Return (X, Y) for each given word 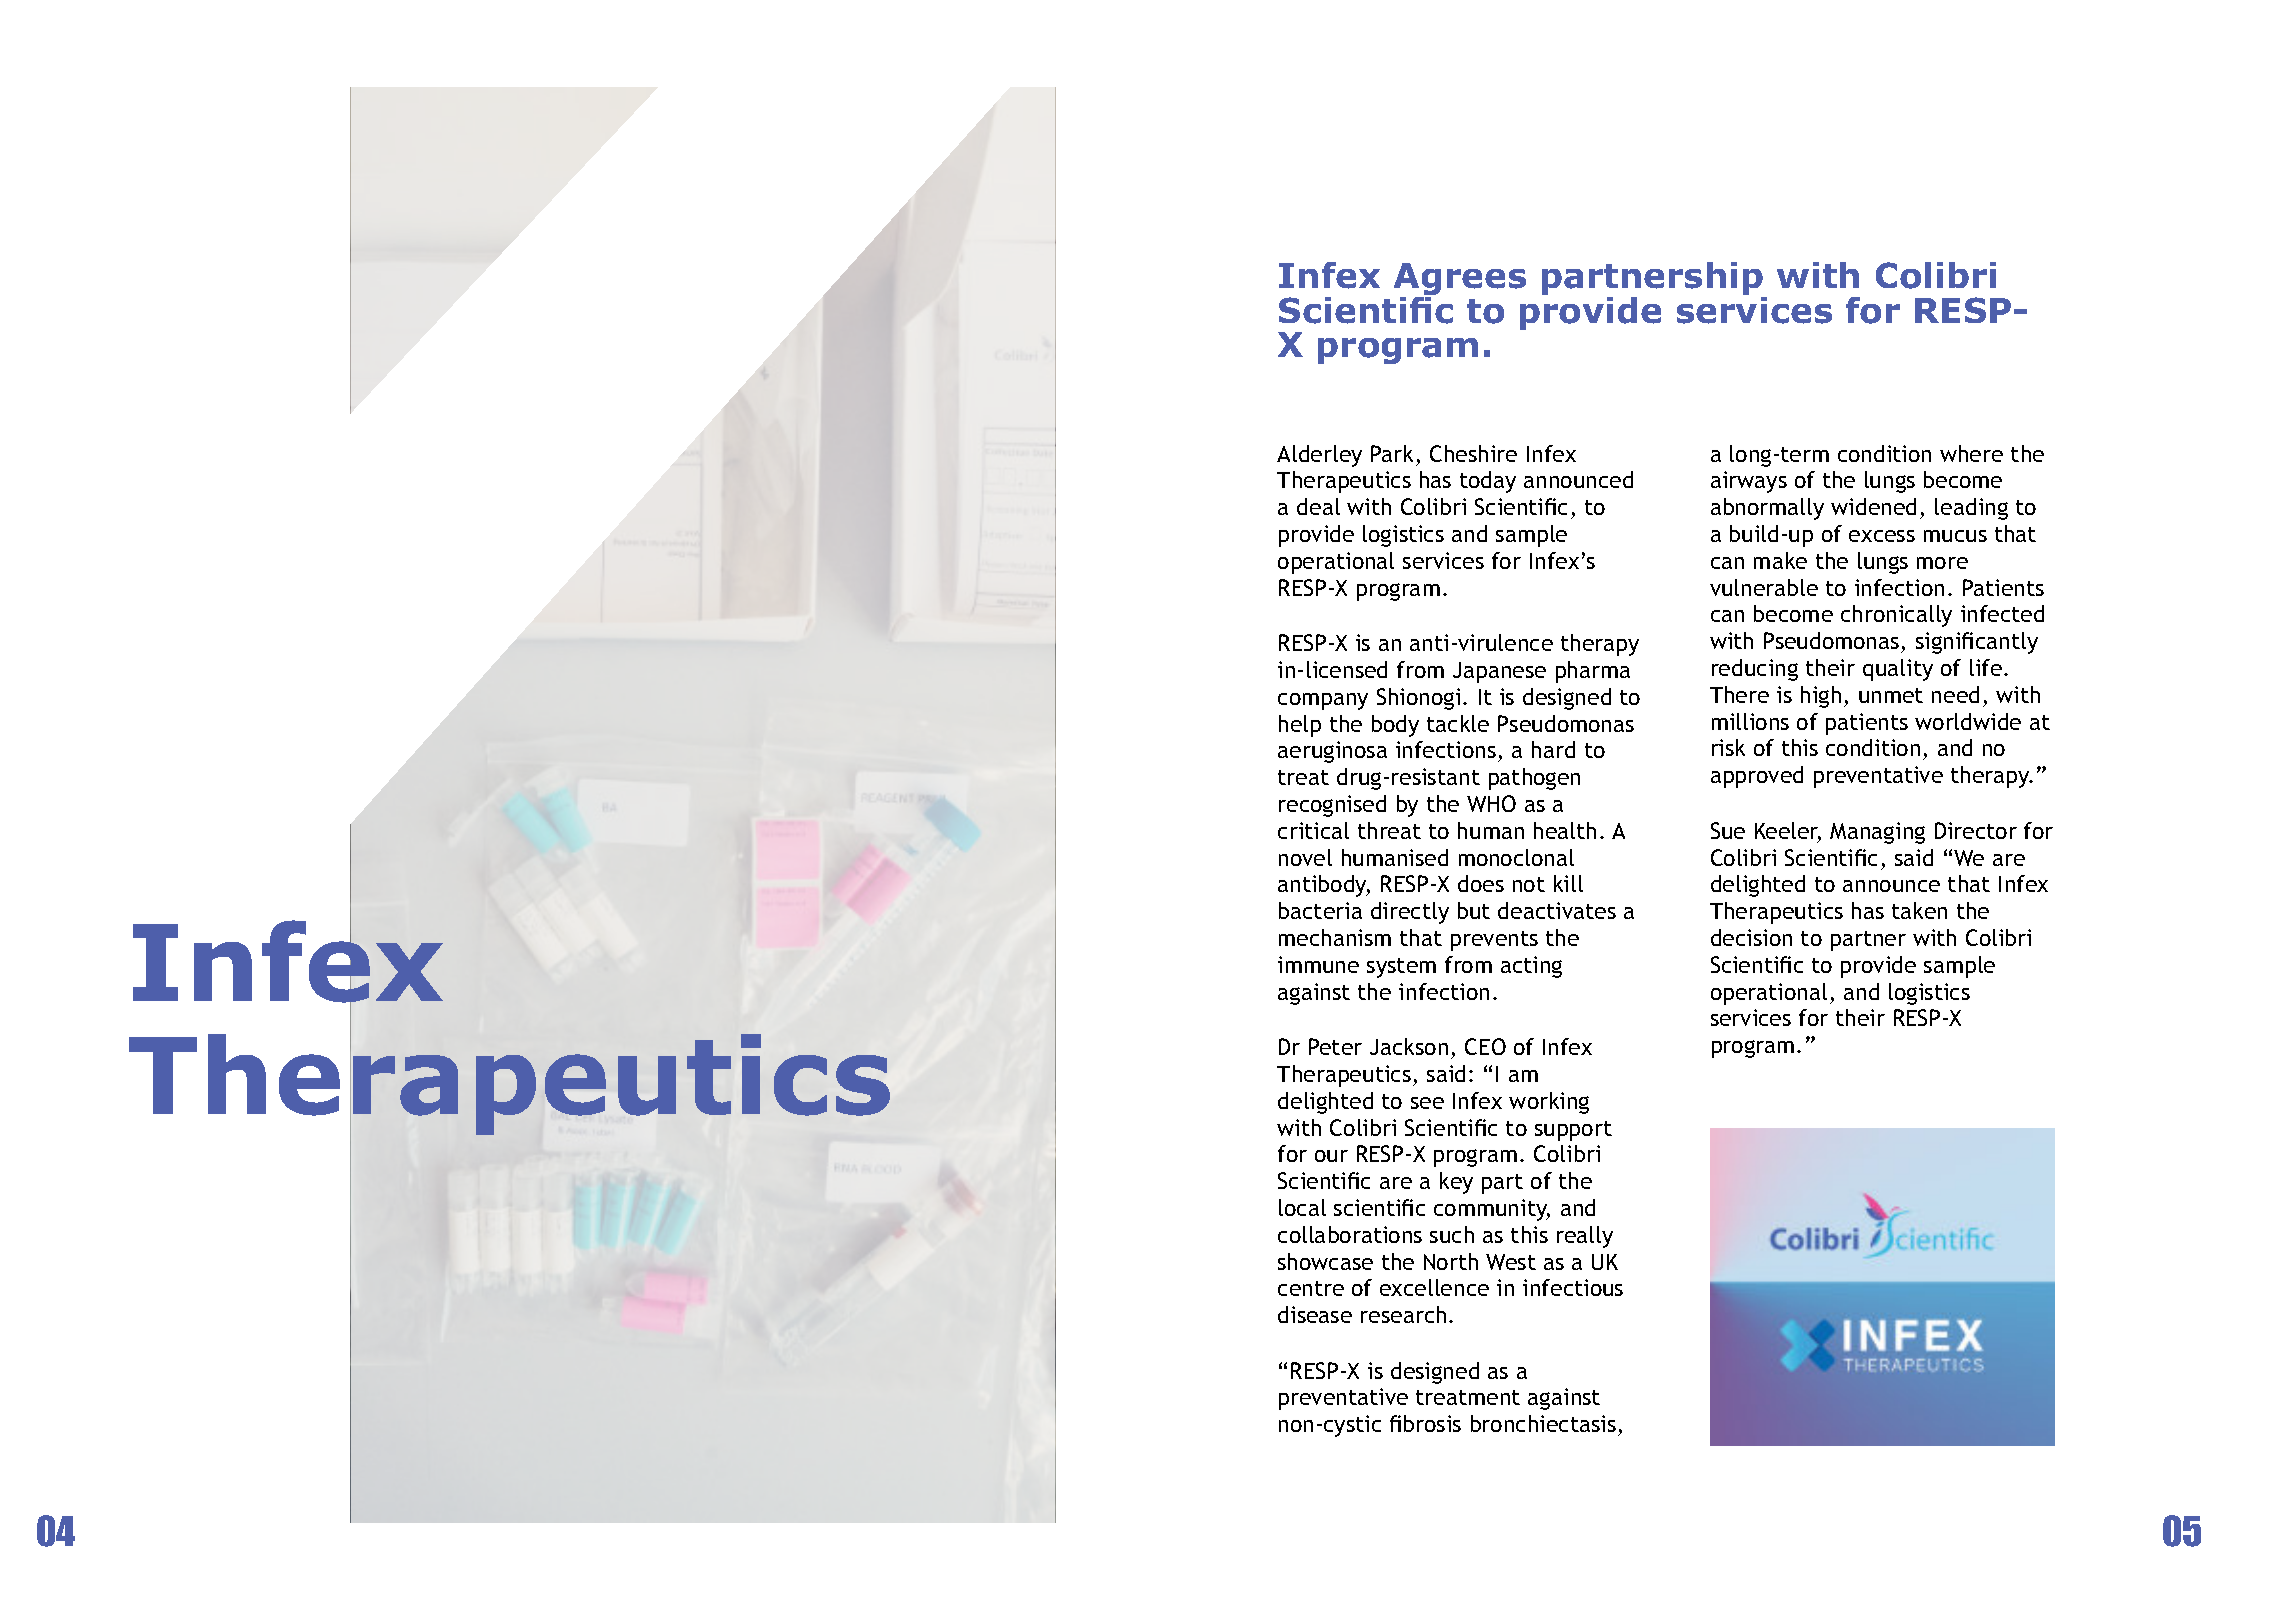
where (1971, 453)
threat (1389, 830)
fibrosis (1425, 1423)
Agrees (1460, 280)
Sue (1728, 830)
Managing (1877, 833)
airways (1749, 482)
